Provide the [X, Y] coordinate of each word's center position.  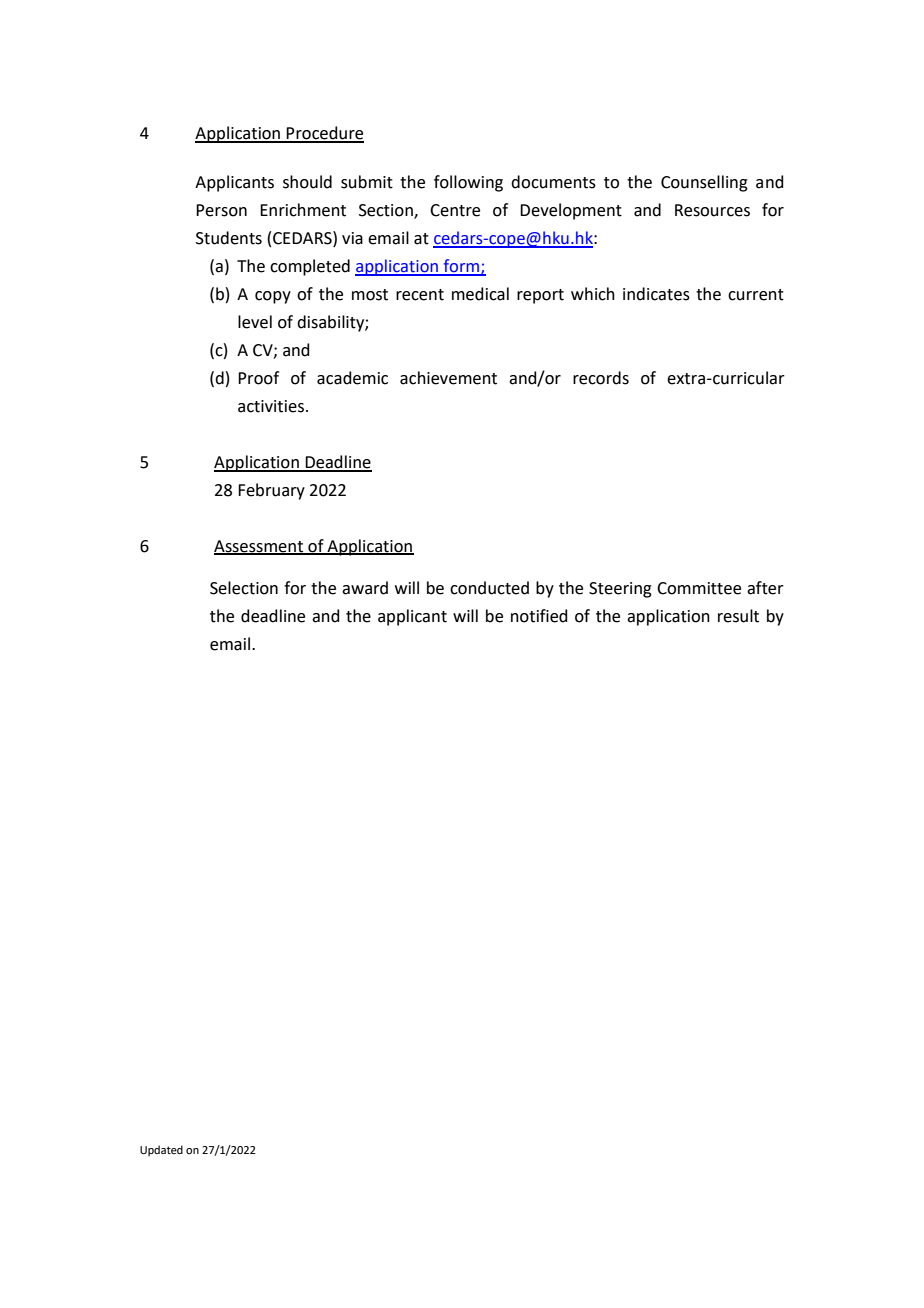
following [468, 183]
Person [221, 210]
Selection [244, 588]
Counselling [704, 183]
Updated [161, 1151]
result [738, 616]
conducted [489, 588]
